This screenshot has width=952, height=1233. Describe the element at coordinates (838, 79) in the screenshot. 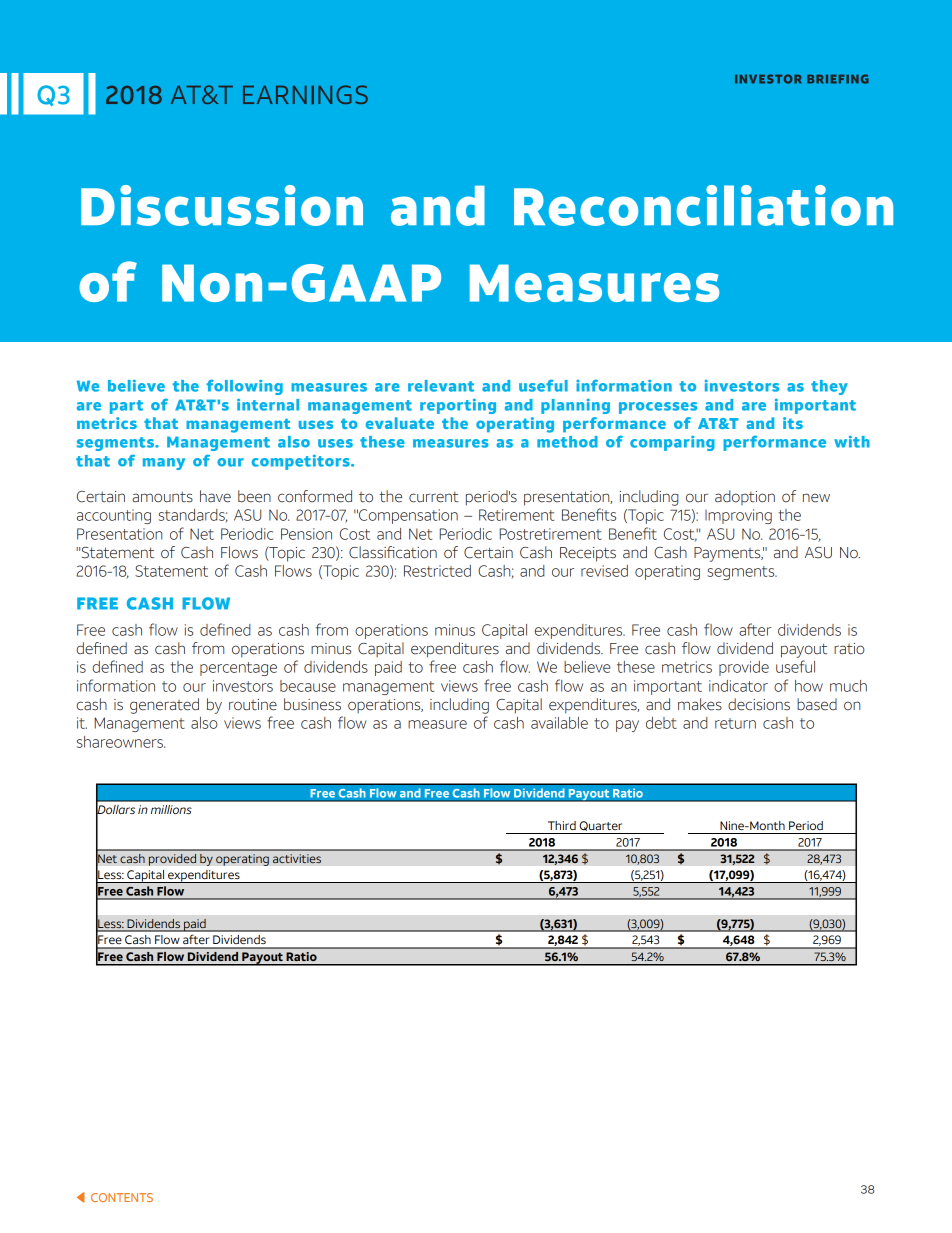

I see `BRIEFING` at that location.
